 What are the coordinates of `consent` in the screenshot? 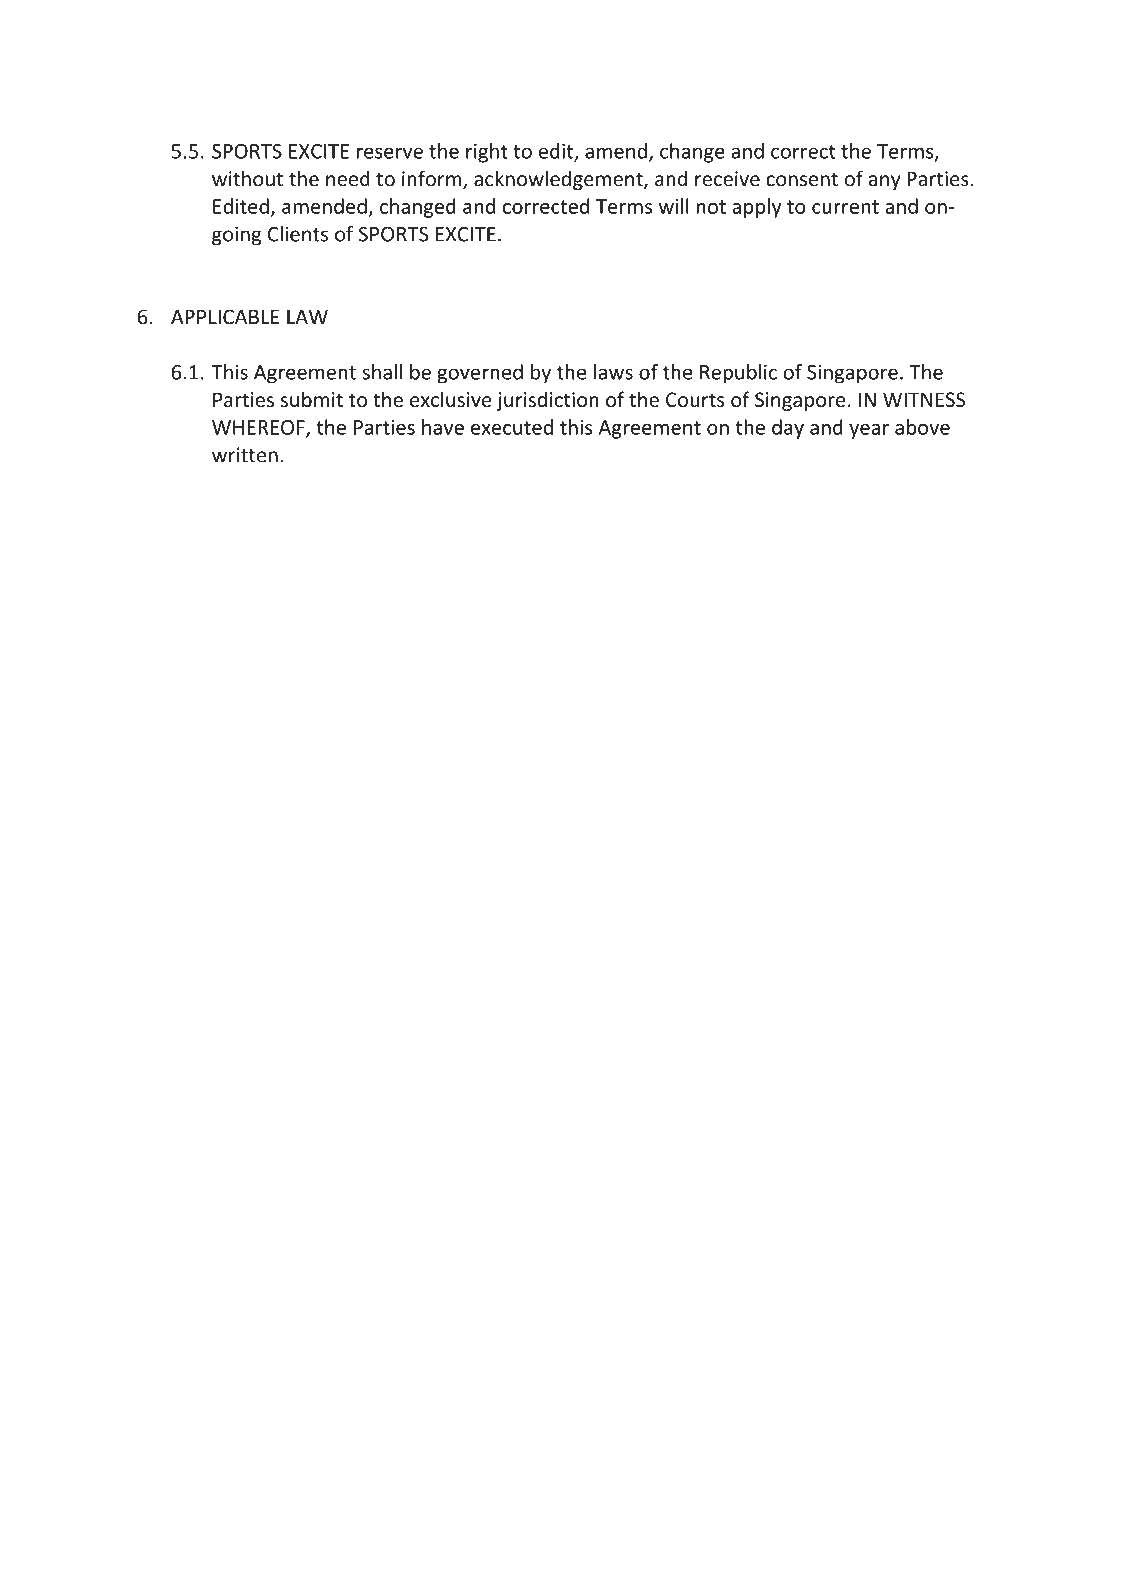 It's located at (802, 180).
